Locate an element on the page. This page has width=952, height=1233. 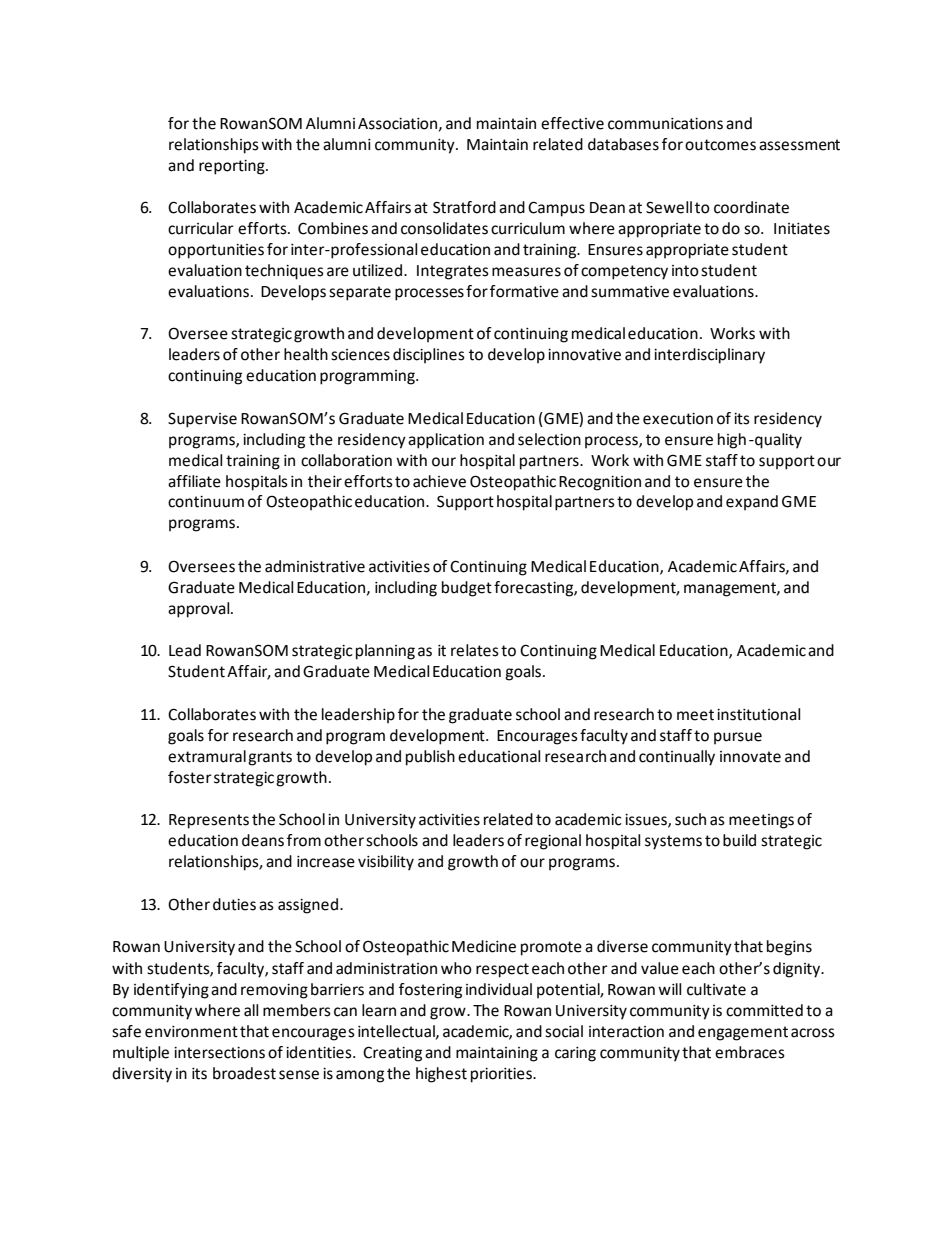
outcomes is located at coordinates (720, 145).
